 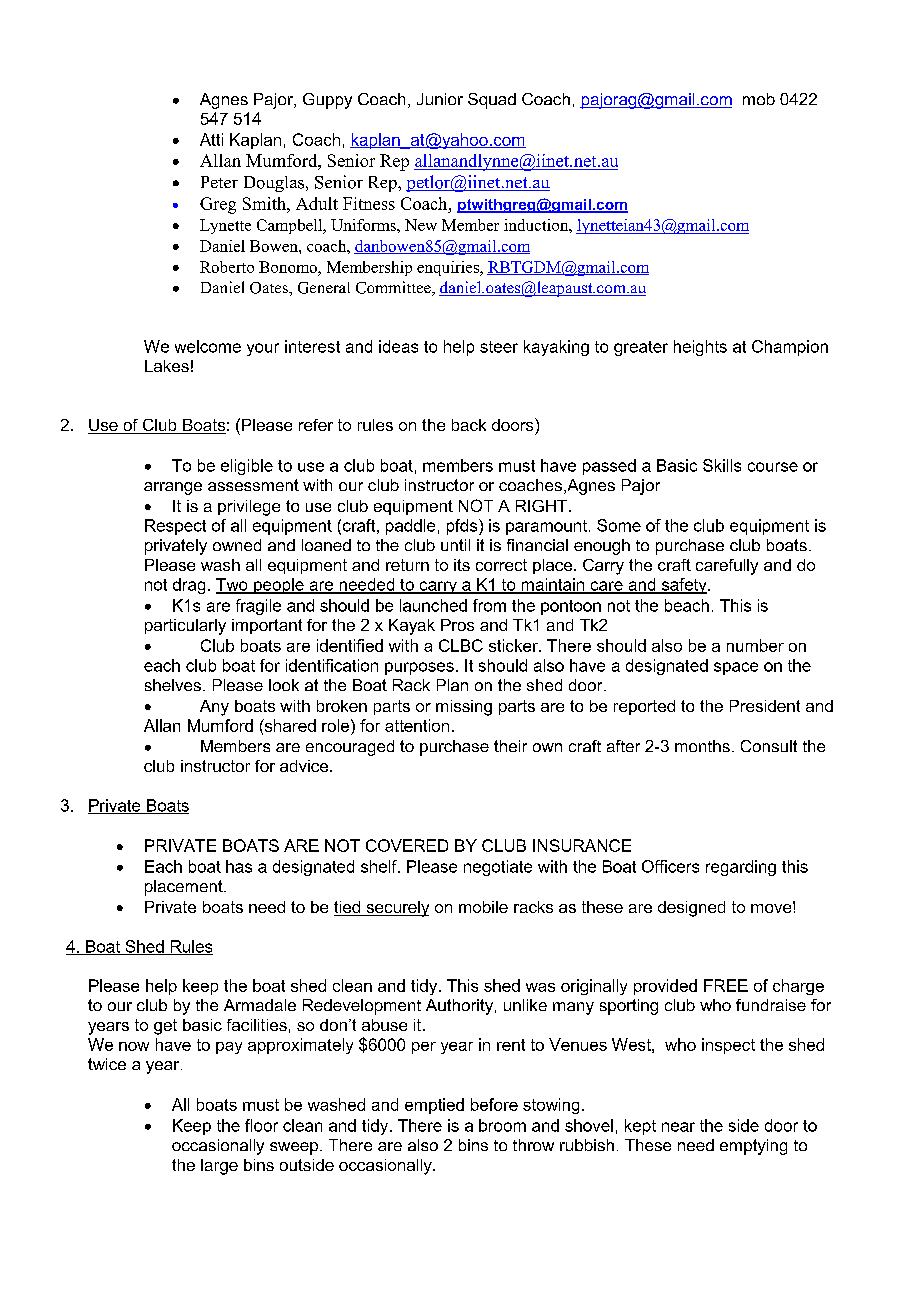 What do you see at coordinates (185, 627) in the screenshot?
I see `particularly` at bounding box center [185, 627].
